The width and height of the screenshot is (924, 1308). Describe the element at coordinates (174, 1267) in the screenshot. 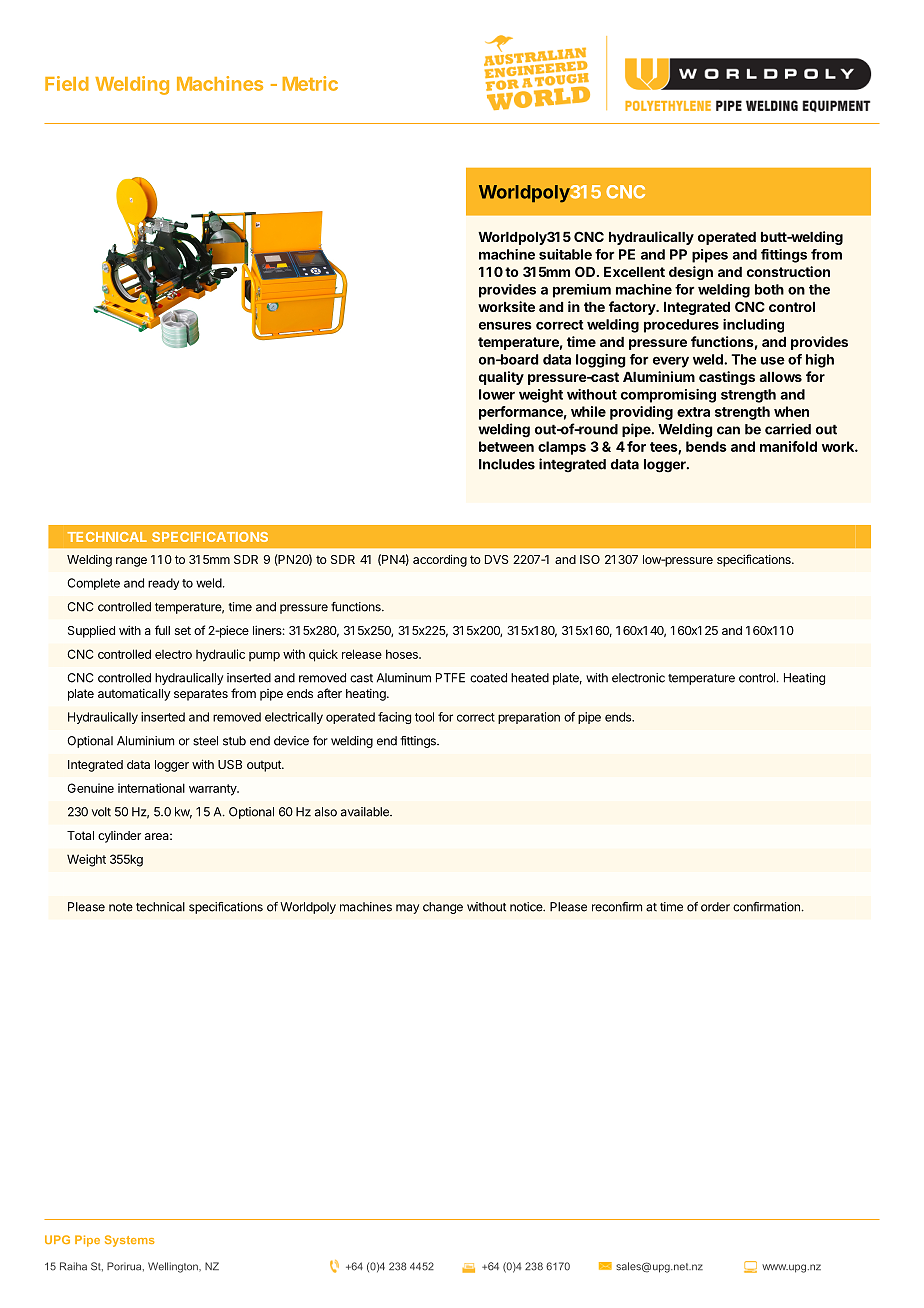

I see `Wellington` at that location.
